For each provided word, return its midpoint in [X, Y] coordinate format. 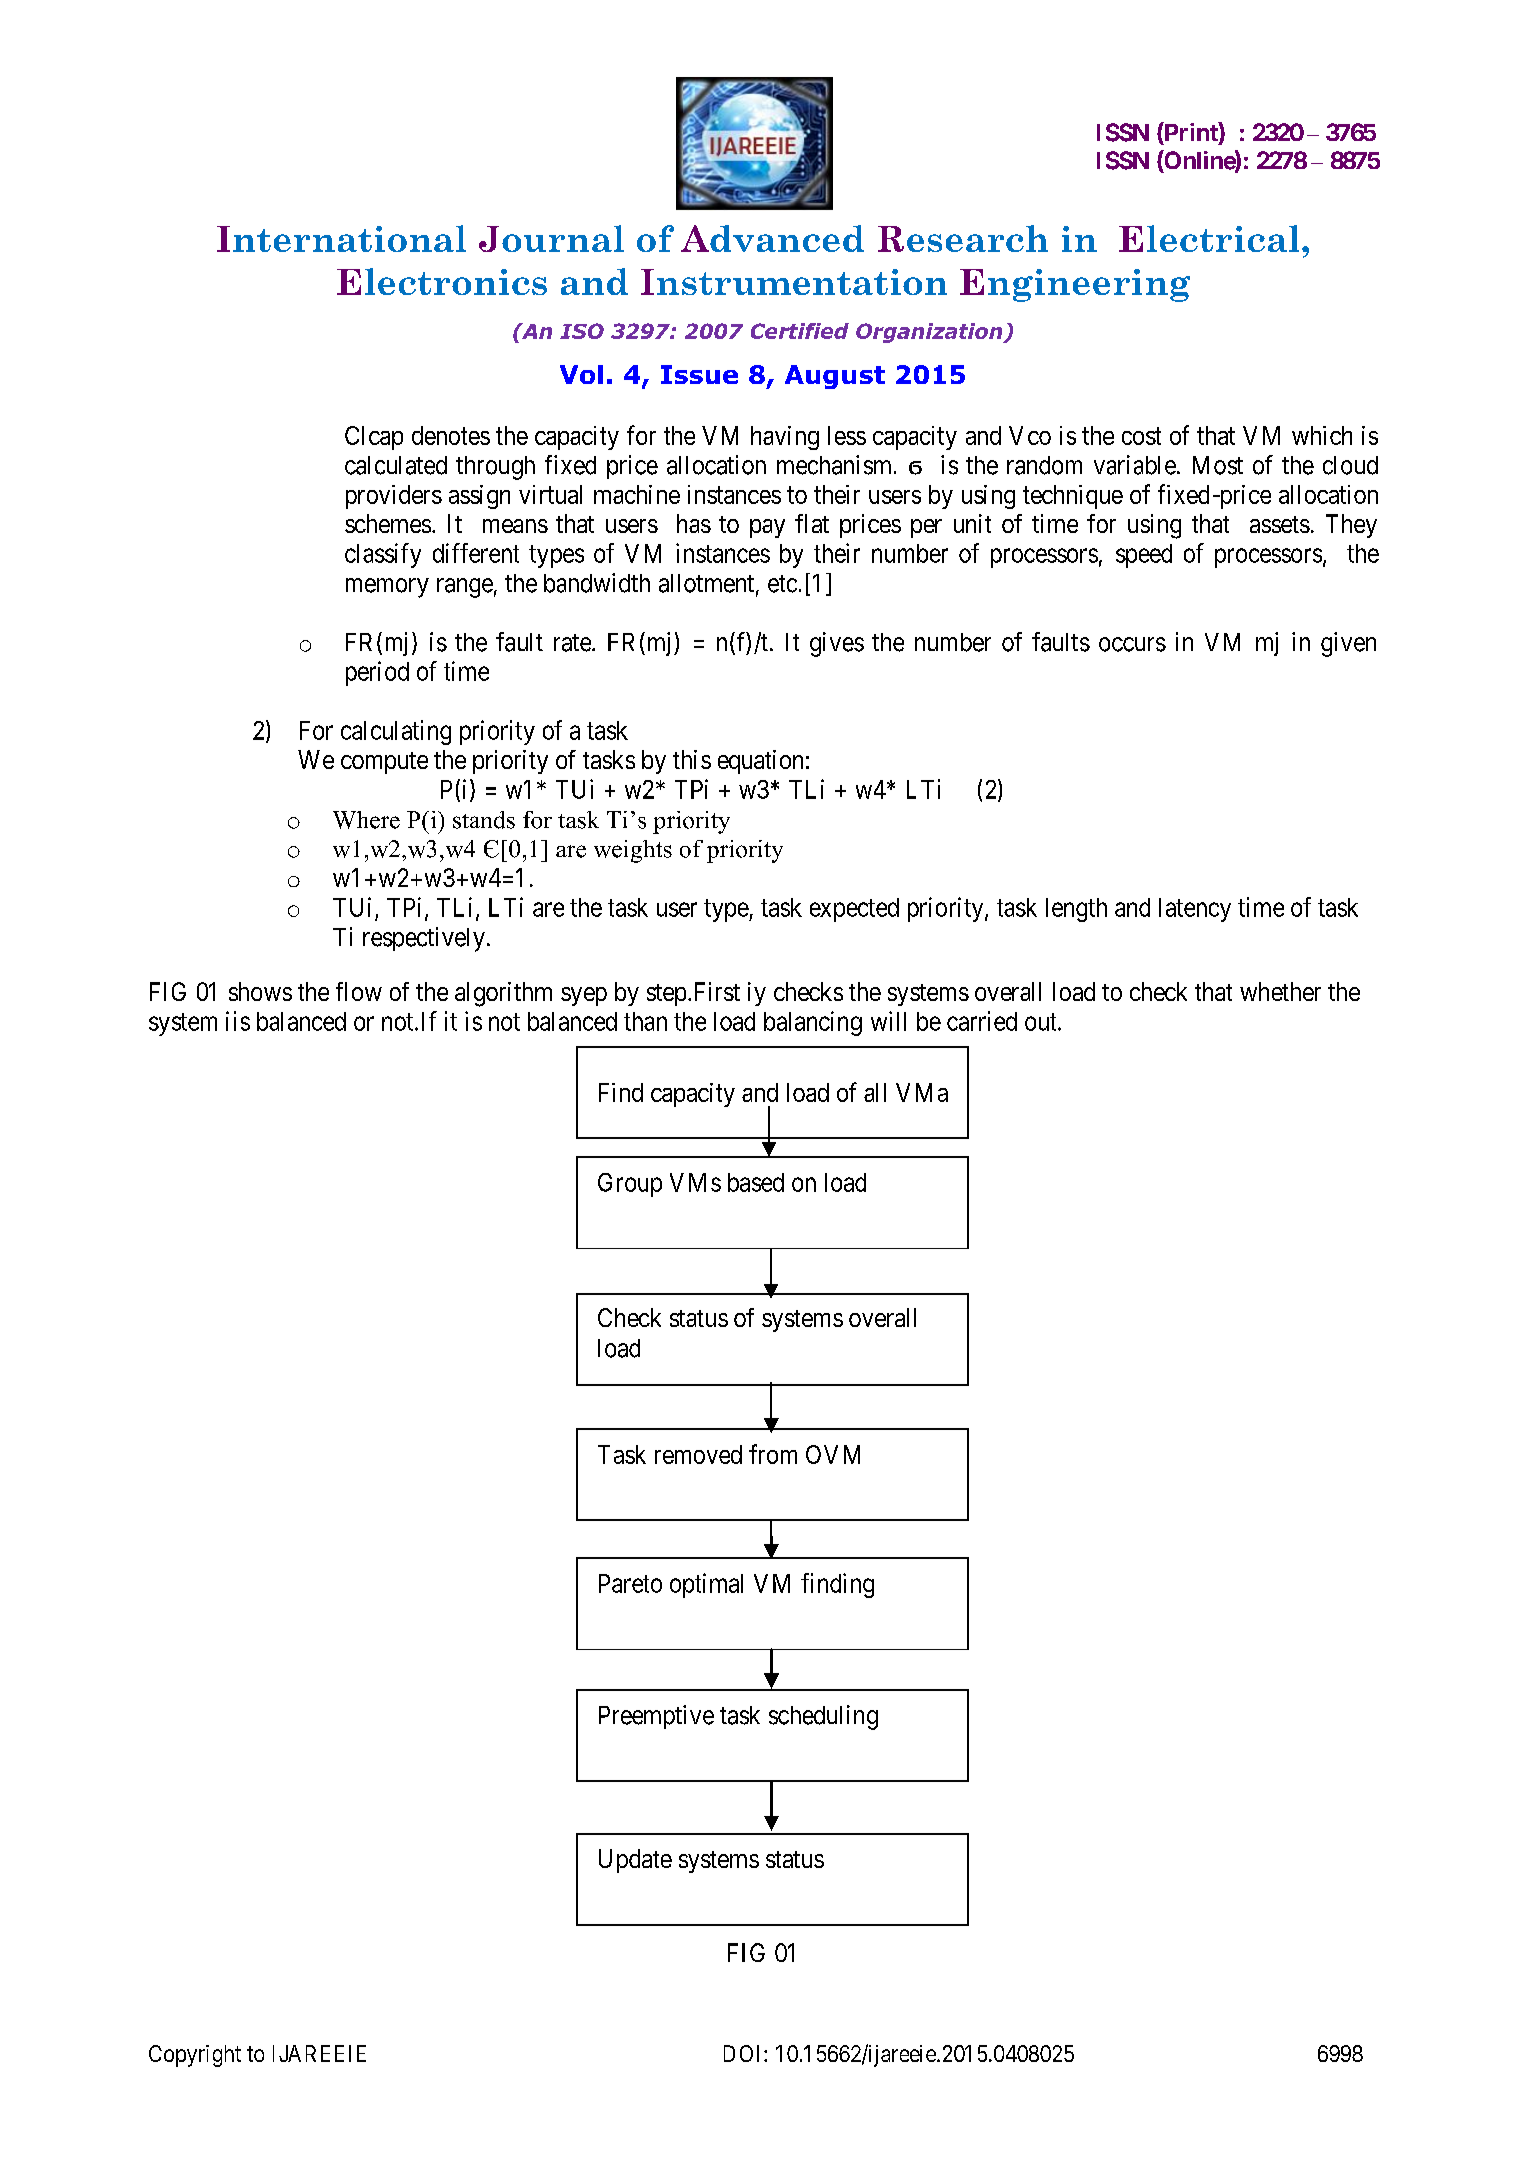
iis [238, 1021]
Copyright [195, 2056]
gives [837, 644]
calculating [396, 732]
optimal [706, 1585]
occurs [1132, 644]
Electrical [1209, 238]
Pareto [630, 1583]
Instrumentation [794, 282]
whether [1280, 991]
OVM [833, 1454]
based [756, 1182]
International [341, 238]
